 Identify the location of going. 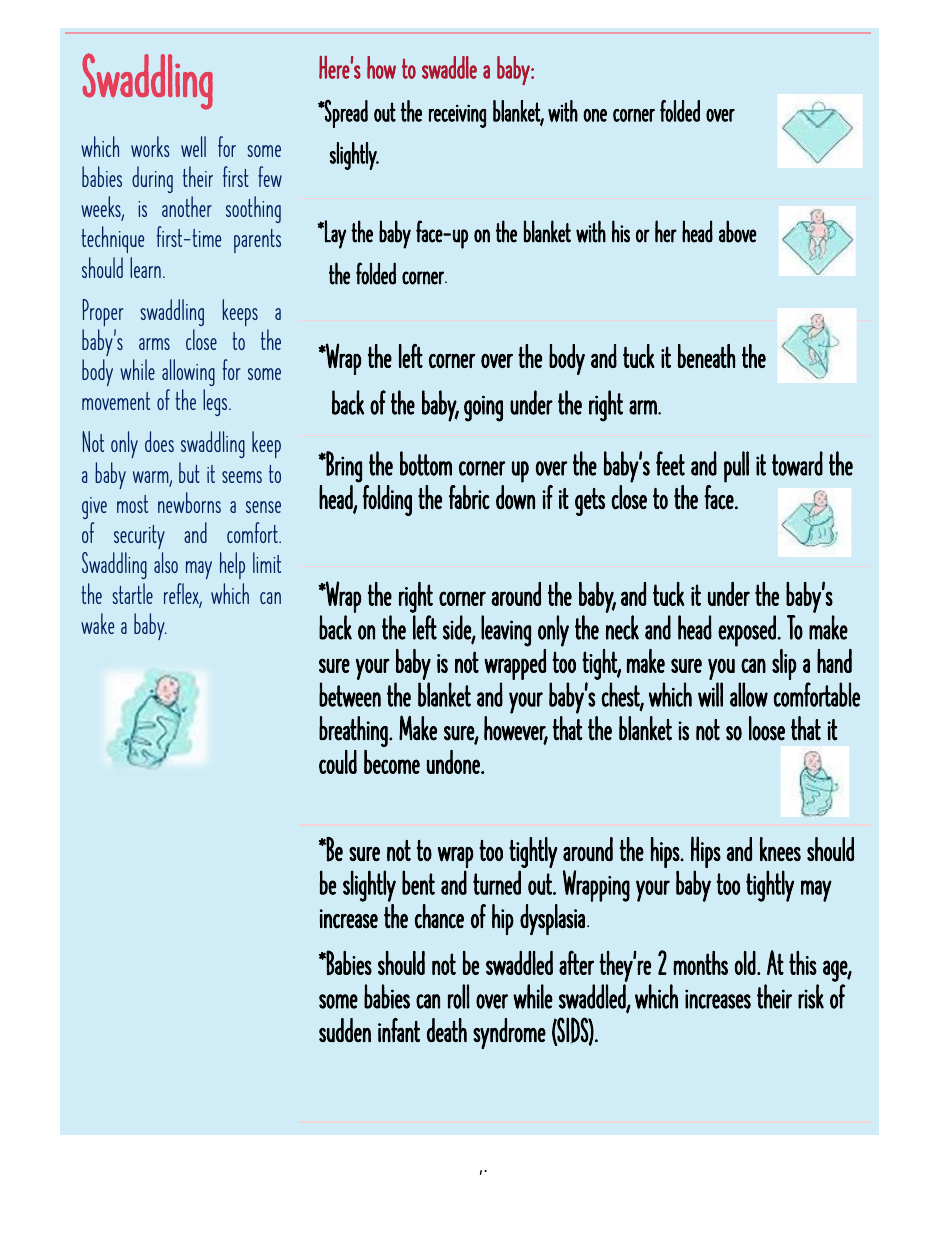
(483, 408).
